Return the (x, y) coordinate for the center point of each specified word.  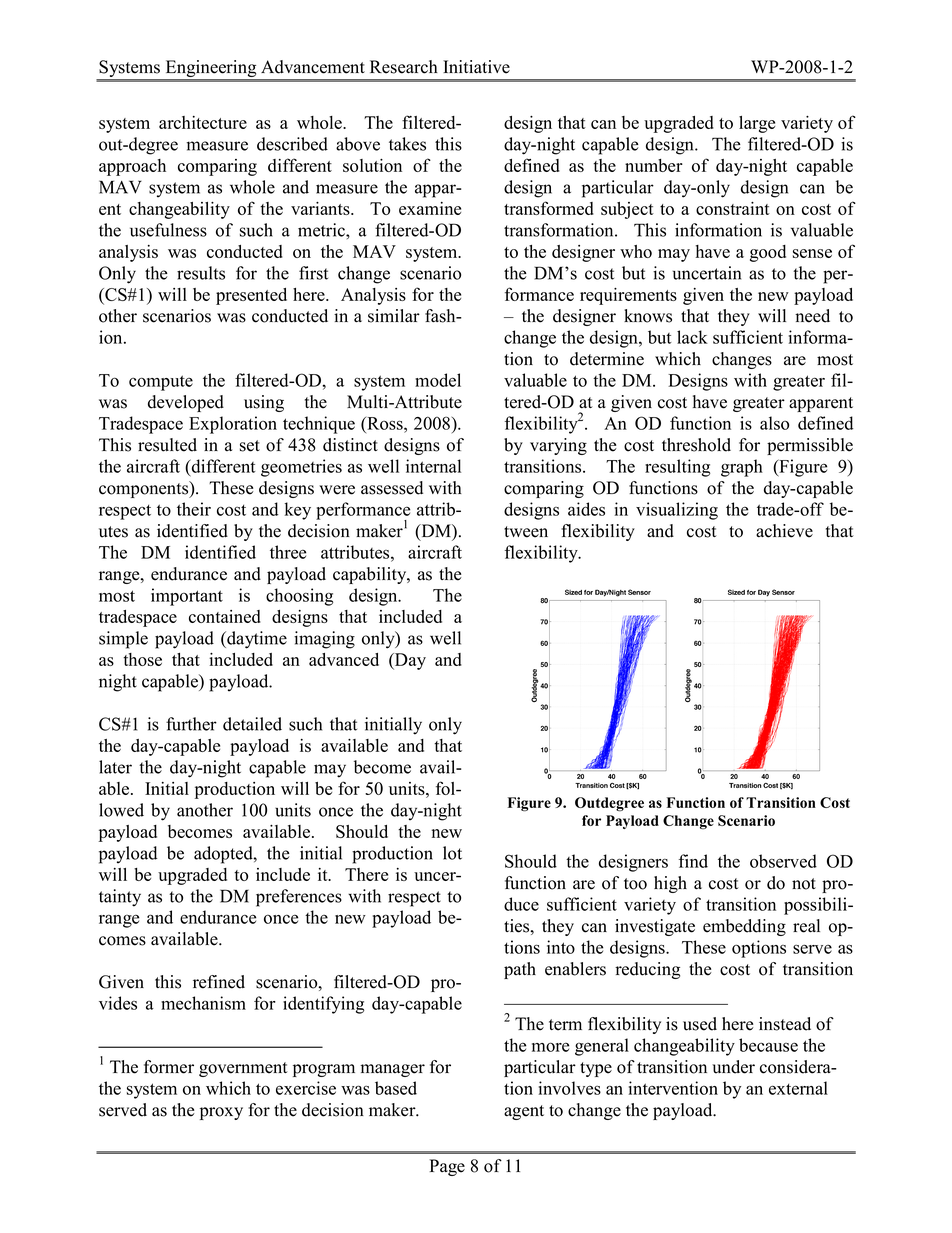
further (191, 724)
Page (447, 1167)
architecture (203, 122)
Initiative (476, 67)
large (757, 124)
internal (433, 466)
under (733, 1067)
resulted (167, 445)
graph (742, 468)
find (693, 861)
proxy (221, 1113)
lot (452, 853)
